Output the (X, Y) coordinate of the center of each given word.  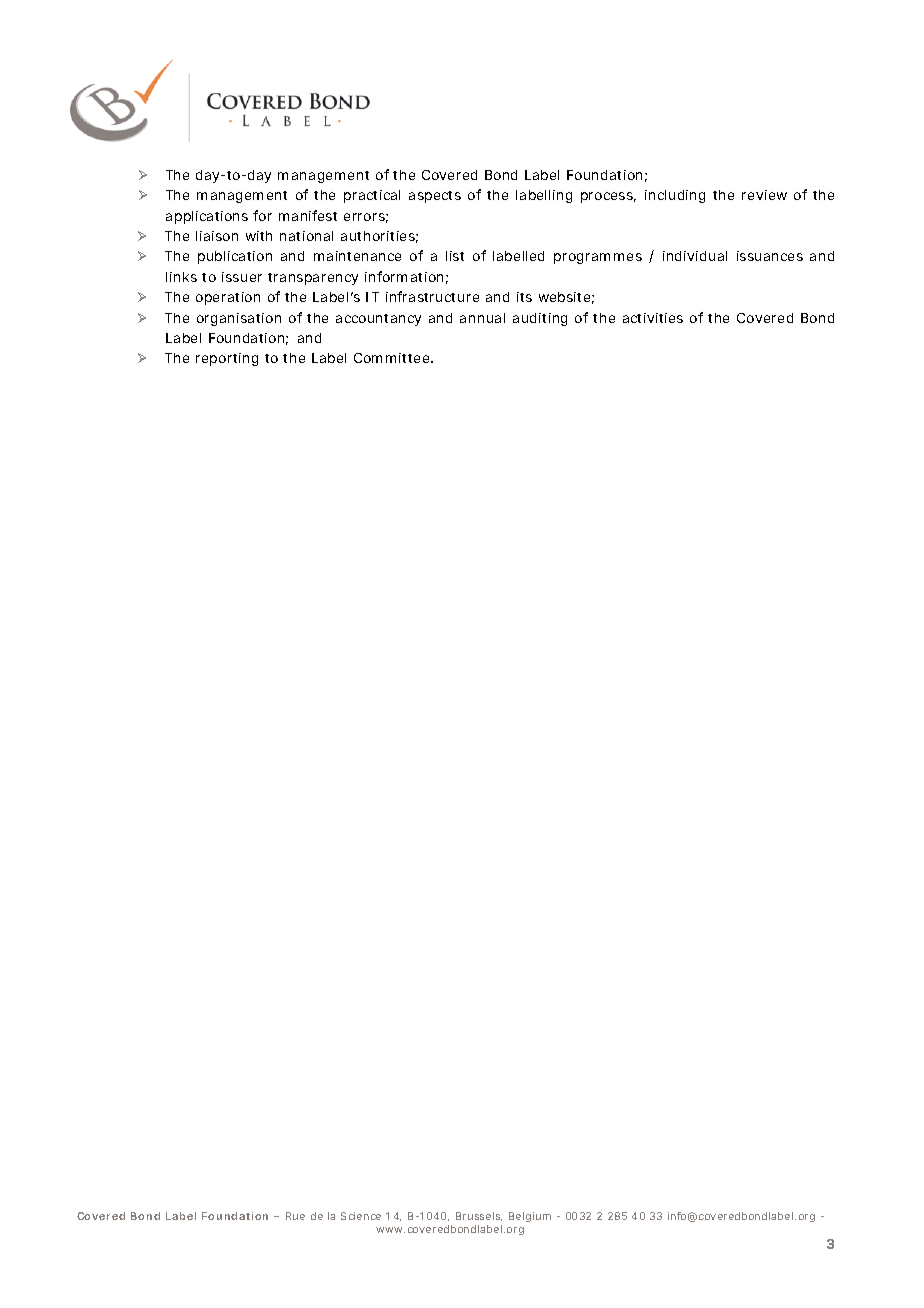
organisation (239, 319)
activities (653, 318)
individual (695, 256)
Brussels (479, 1216)
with (259, 236)
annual (482, 318)
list (455, 256)
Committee (393, 358)
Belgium (530, 1217)
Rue (295, 1216)
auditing (540, 319)
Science (361, 1216)
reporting (227, 359)
